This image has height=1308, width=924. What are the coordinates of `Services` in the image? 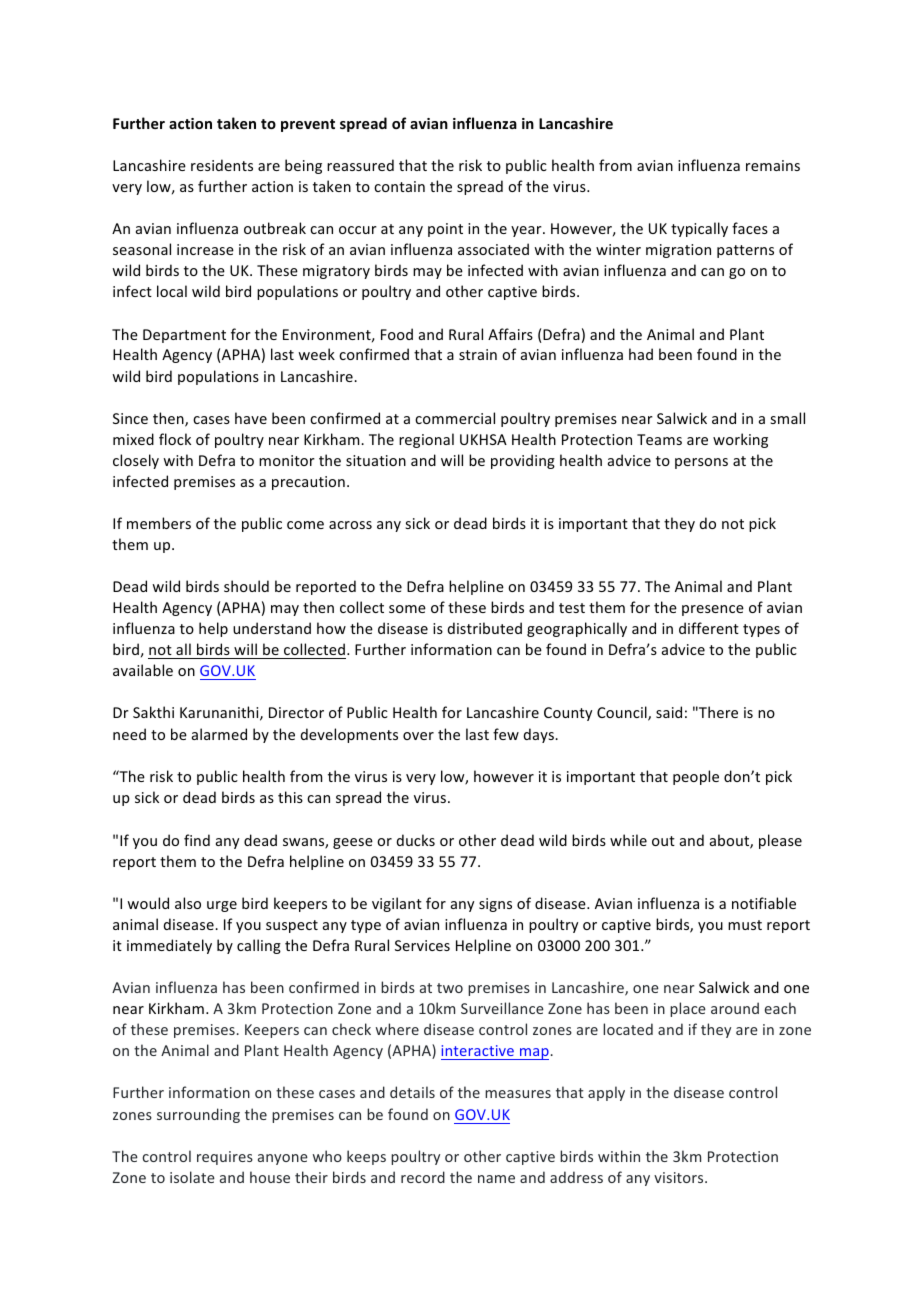 It's located at (422, 945).
